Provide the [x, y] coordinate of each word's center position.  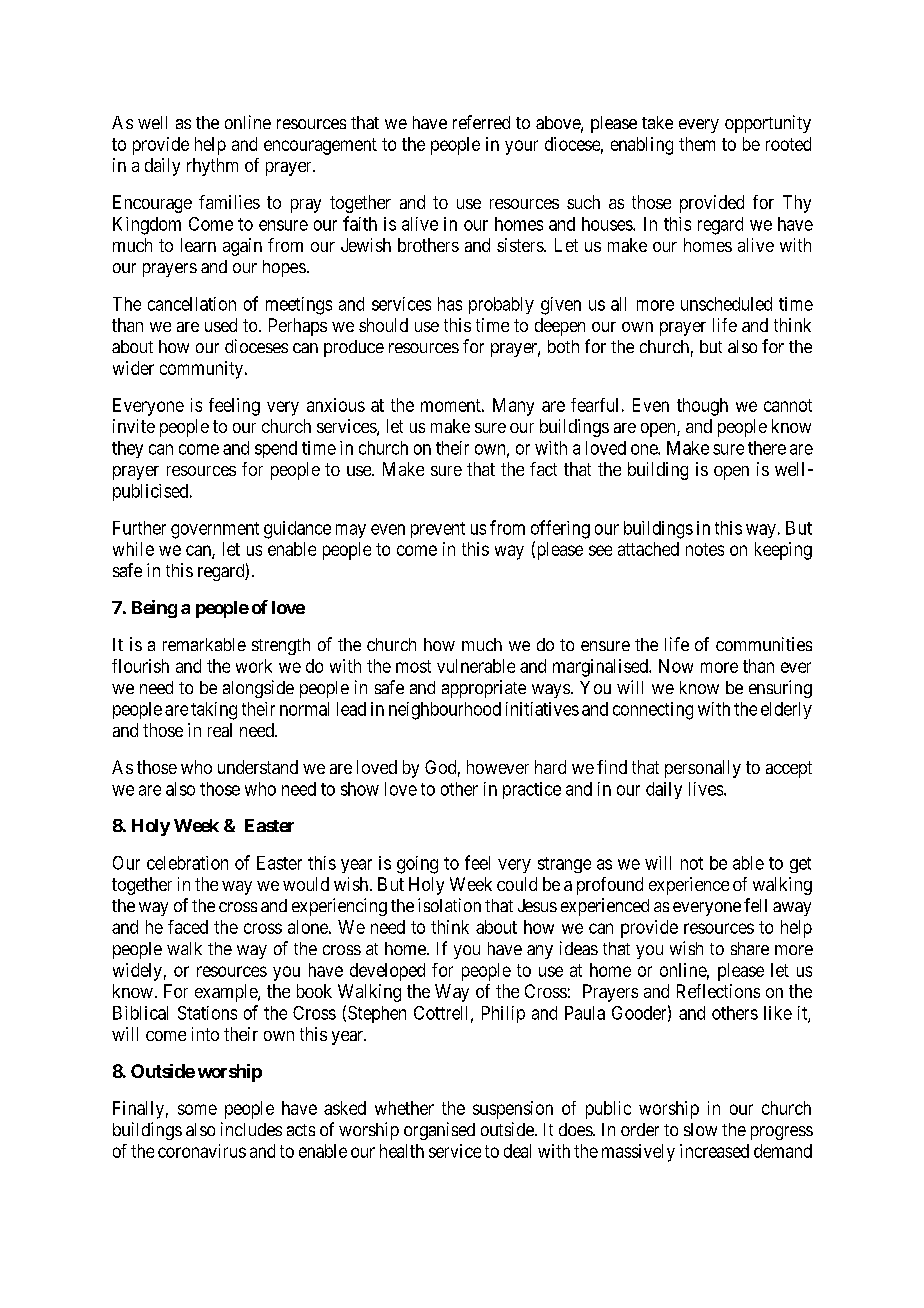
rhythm [212, 167]
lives [706, 789]
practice [532, 790]
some [197, 1109]
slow [700, 1129]
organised [439, 1131]
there [767, 448]
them [697, 144]
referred [481, 122]
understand [258, 767]
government [215, 530]
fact [543, 469]
